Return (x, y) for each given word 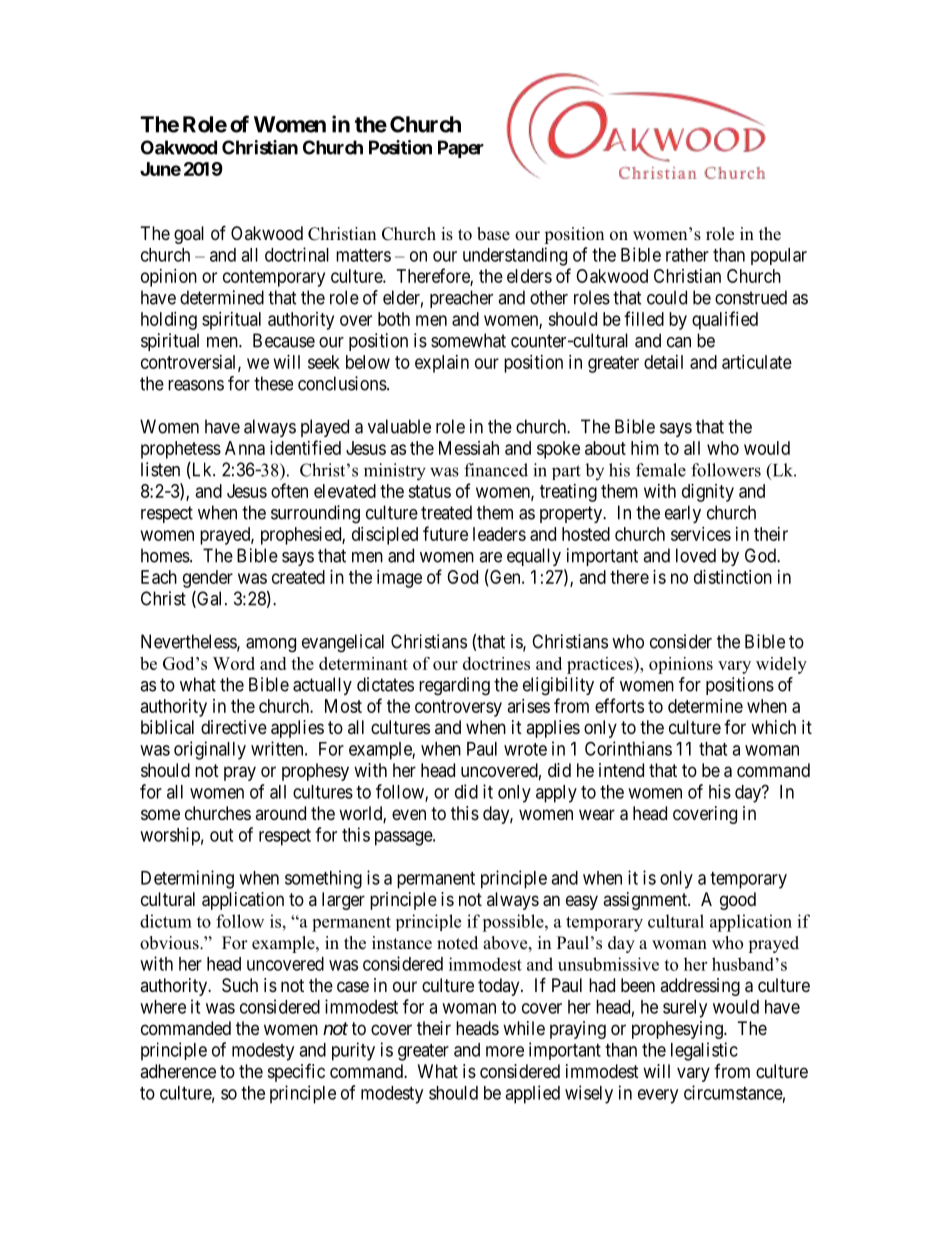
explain (442, 364)
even (409, 814)
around (280, 813)
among (271, 645)
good (738, 901)
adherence (178, 1071)
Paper (461, 149)
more (505, 1051)
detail (663, 362)
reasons (196, 385)
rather (687, 255)
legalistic (704, 1051)
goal (189, 235)
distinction (733, 577)
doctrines (496, 663)
